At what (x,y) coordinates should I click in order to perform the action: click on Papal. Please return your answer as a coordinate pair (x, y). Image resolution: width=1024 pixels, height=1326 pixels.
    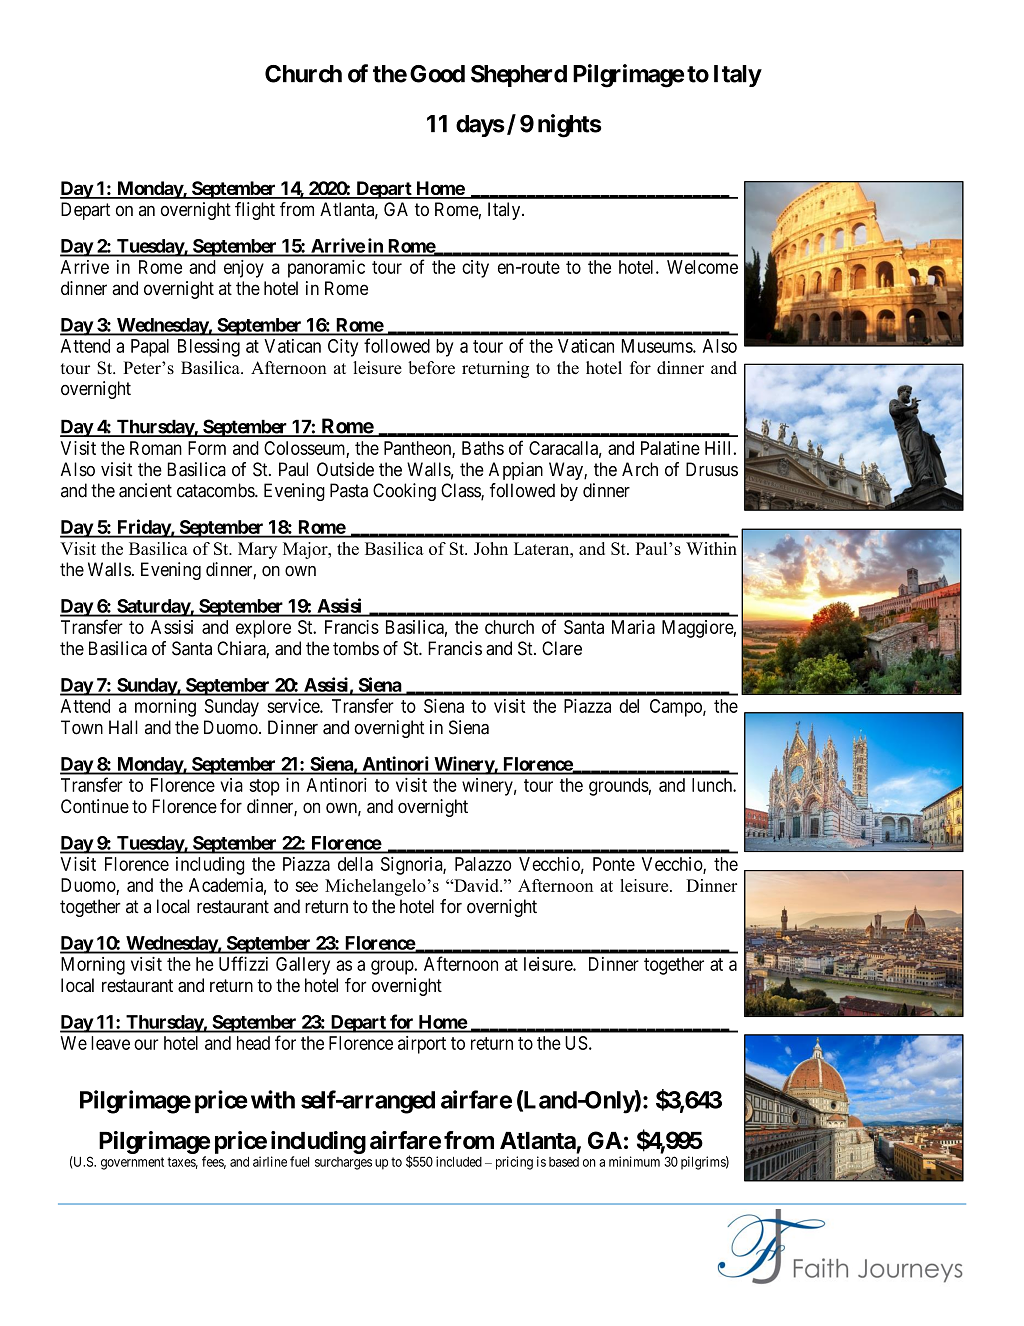
    Looking at the image, I should click on (150, 348).
